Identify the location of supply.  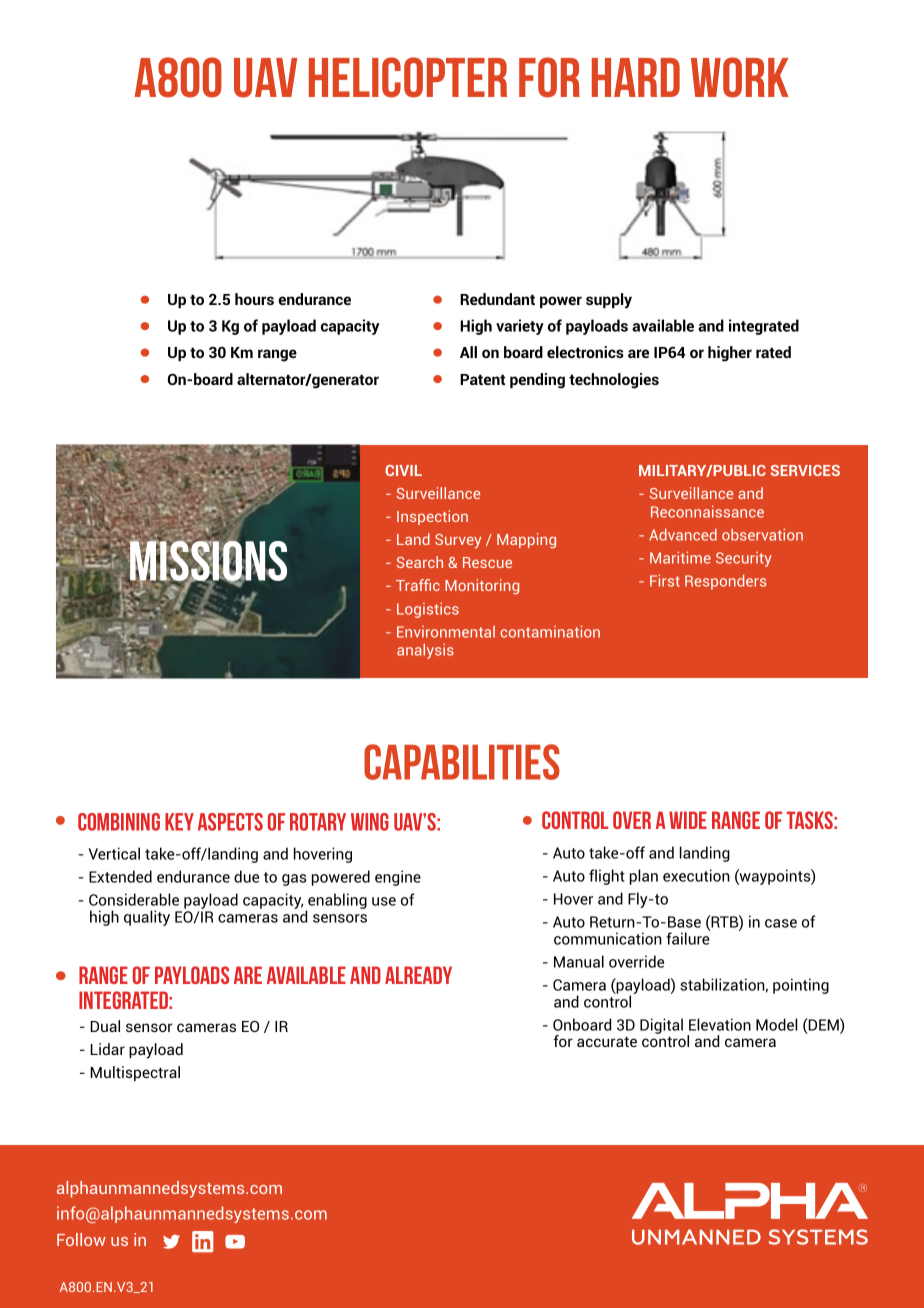
(609, 301).
